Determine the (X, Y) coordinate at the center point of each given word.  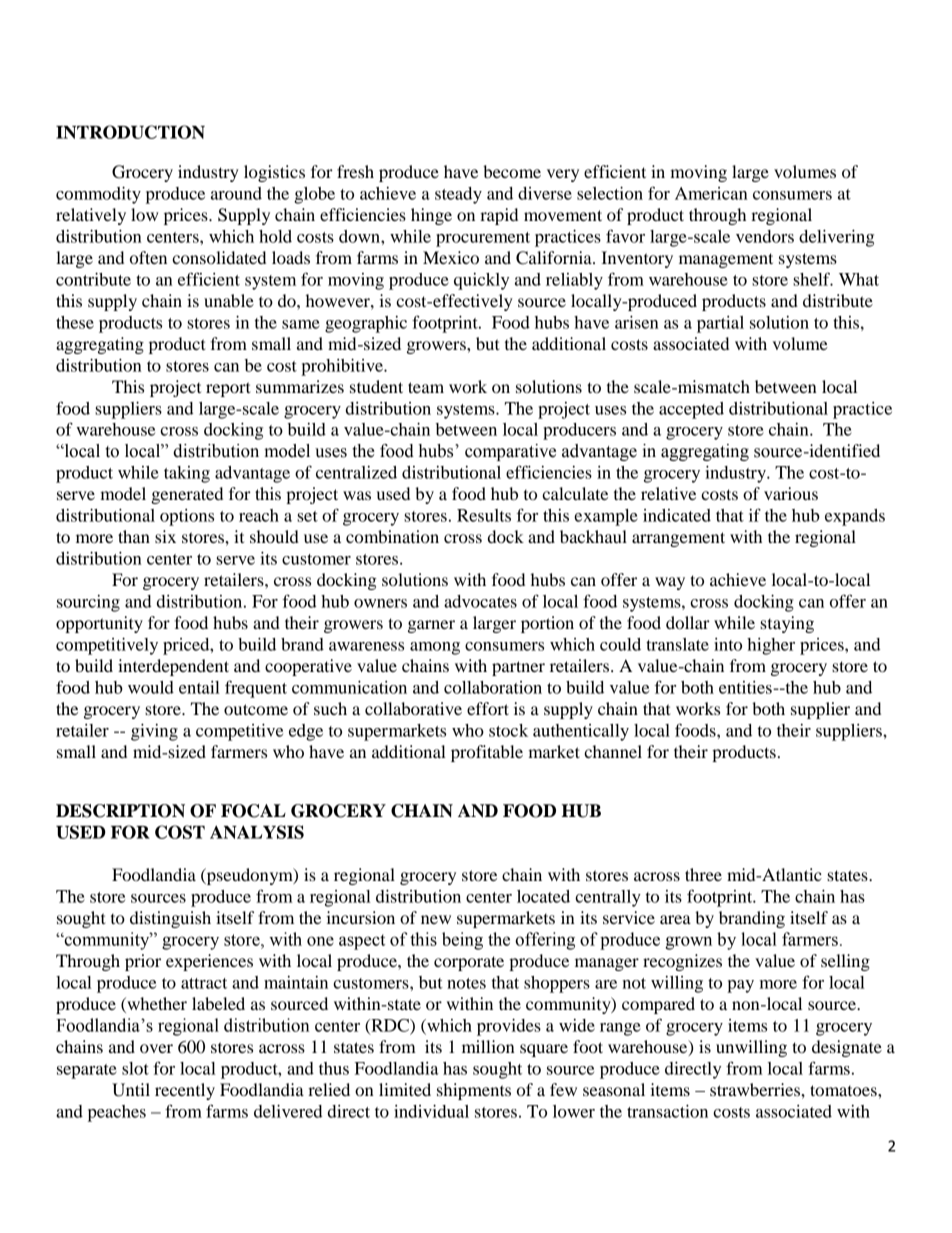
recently (185, 1091)
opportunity (99, 624)
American (711, 193)
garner (431, 626)
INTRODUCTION (130, 132)
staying (787, 624)
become (512, 171)
